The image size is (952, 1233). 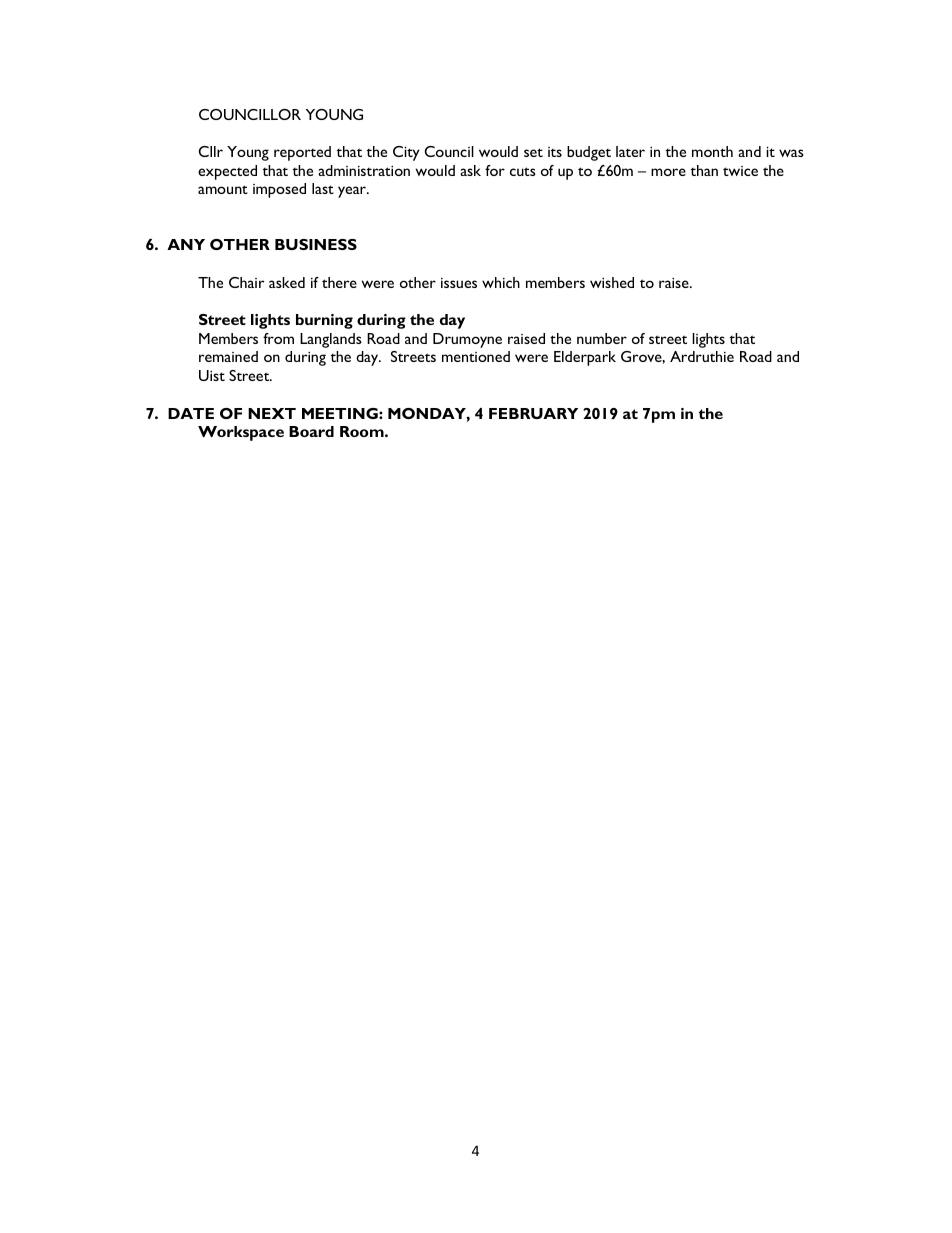 What do you see at coordinates (533, 413) in the screenshot?
I see `FEBRUARY` at bounding box center [533, 413].
